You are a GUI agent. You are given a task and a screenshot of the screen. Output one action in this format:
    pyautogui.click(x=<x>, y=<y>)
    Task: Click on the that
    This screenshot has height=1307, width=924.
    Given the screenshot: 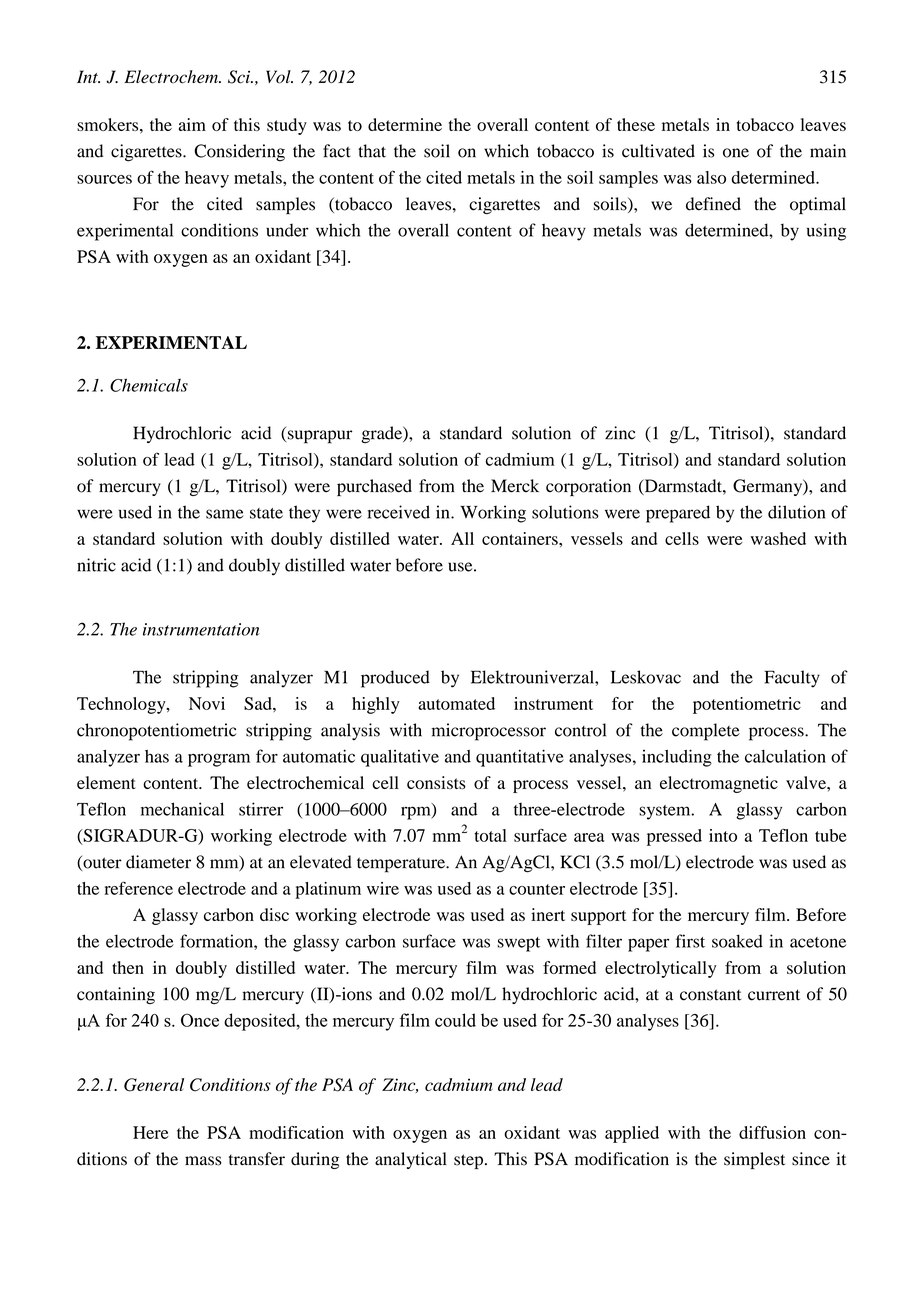 What is the action you would take?
    pyautogui.click(x=372, y=151)
